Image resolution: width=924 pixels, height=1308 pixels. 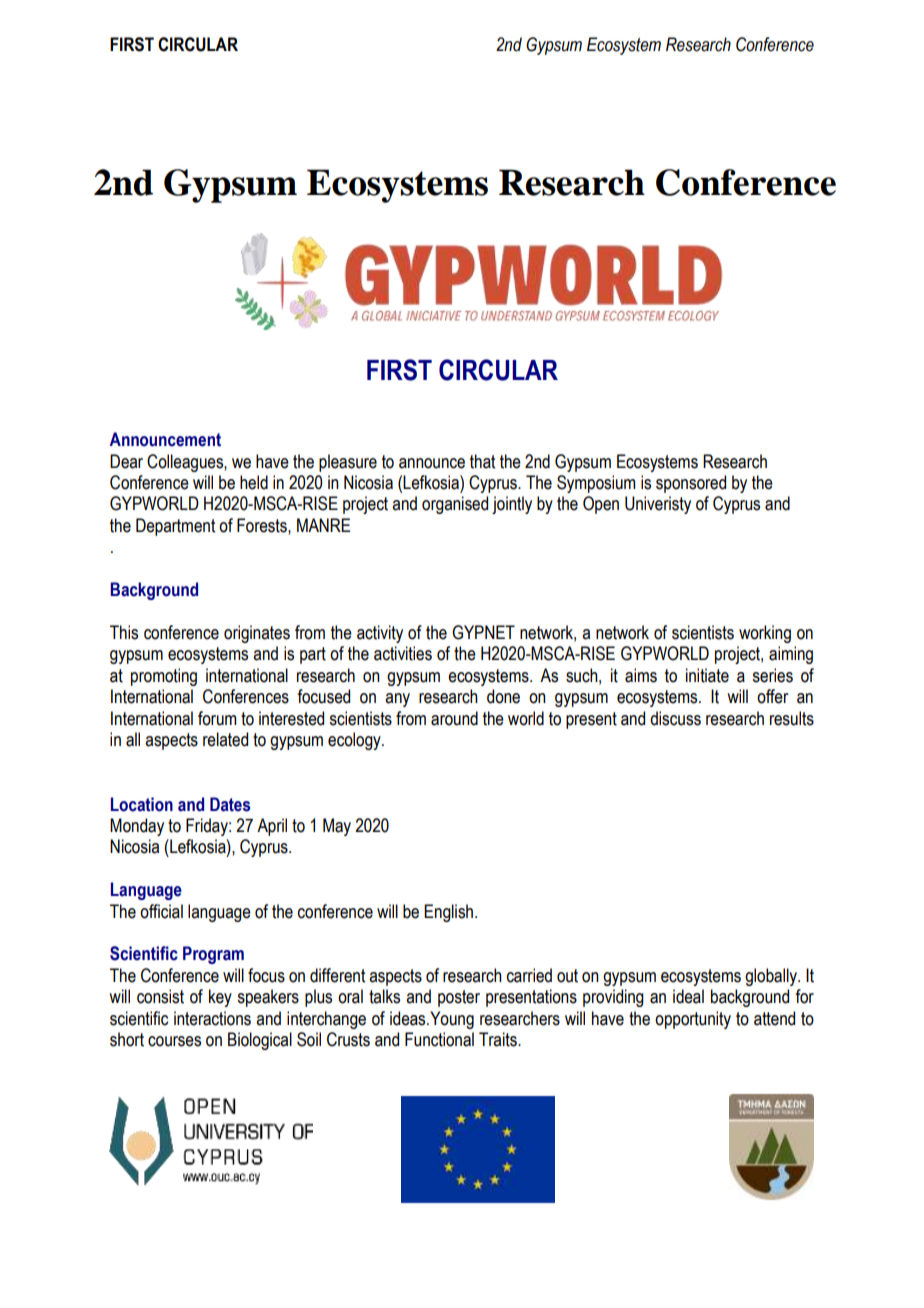 What do you see at coordinates (380, 634) in the document?
I see `activity` at bounding box center [380, 634].
